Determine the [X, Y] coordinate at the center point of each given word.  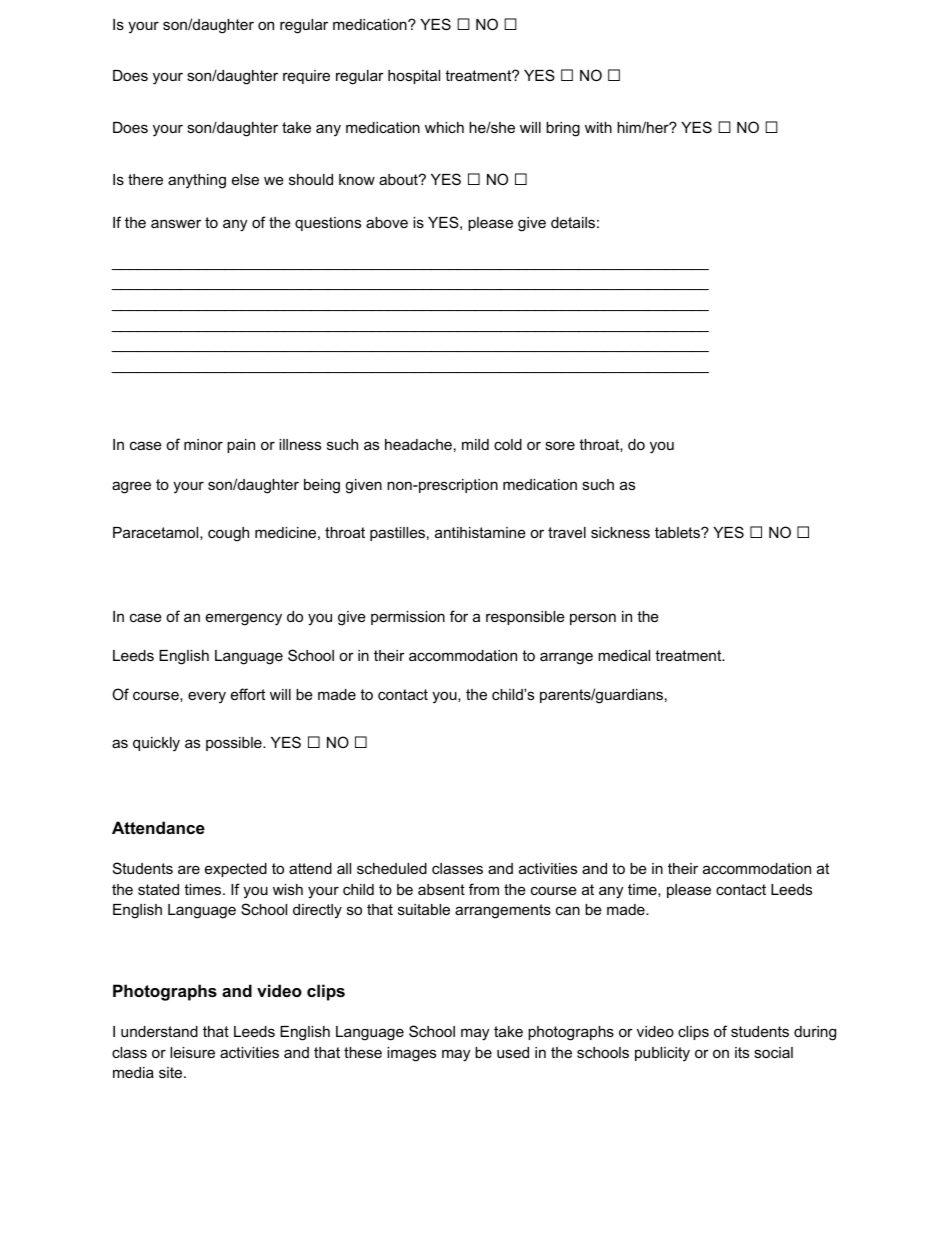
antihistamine [480, 532]
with [598, 127]
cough [228, 534]
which [444, 127]
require [306, 77]
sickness [620, 532]
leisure [192, 1052]
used [513, 1052]
